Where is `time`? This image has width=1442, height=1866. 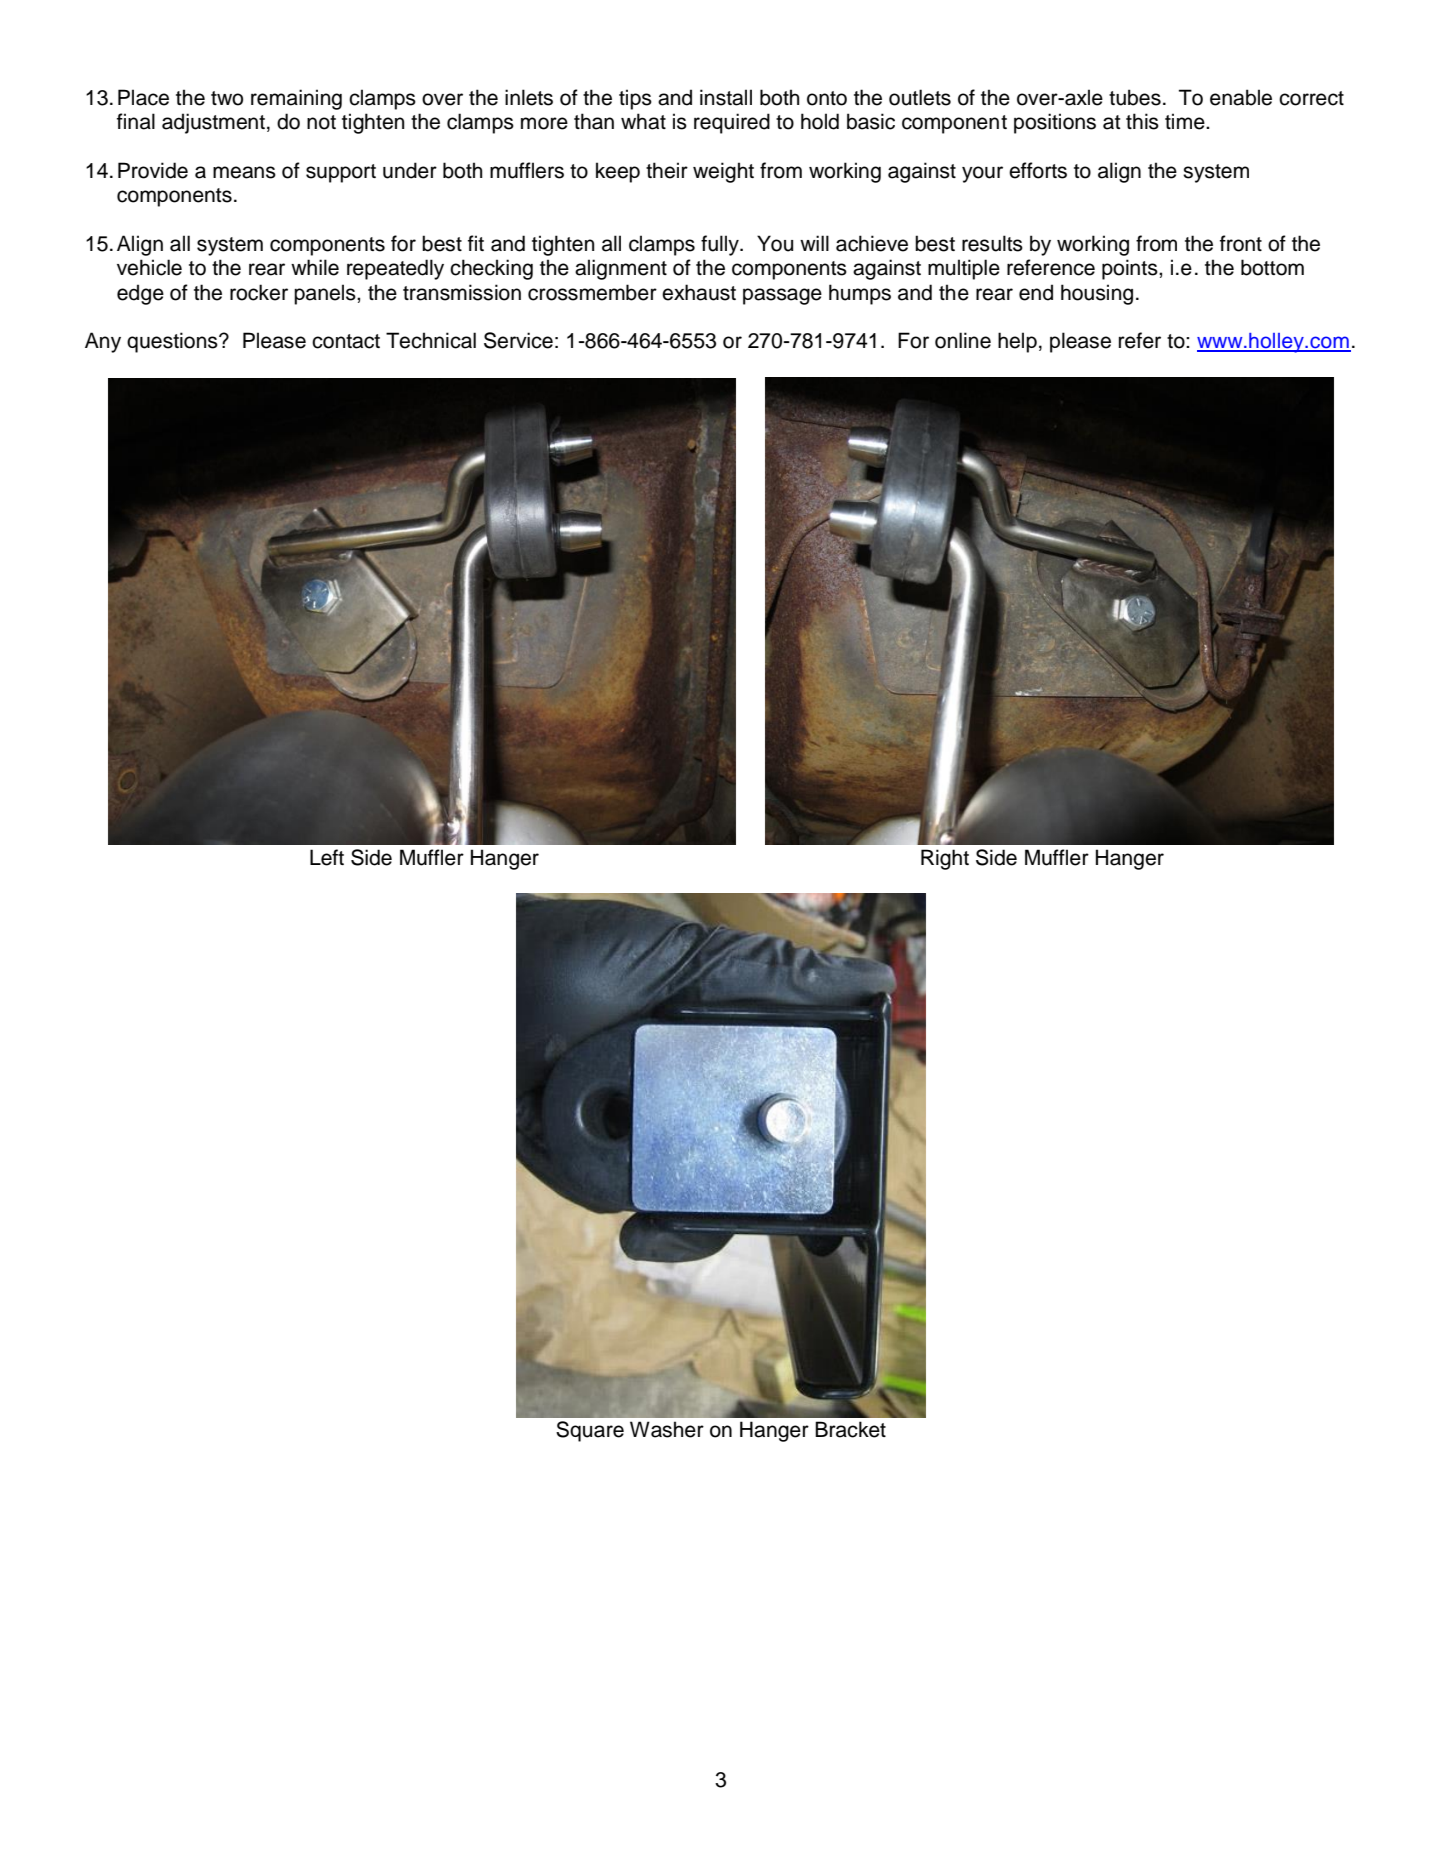
time is located at coordinates (1186, 121).
